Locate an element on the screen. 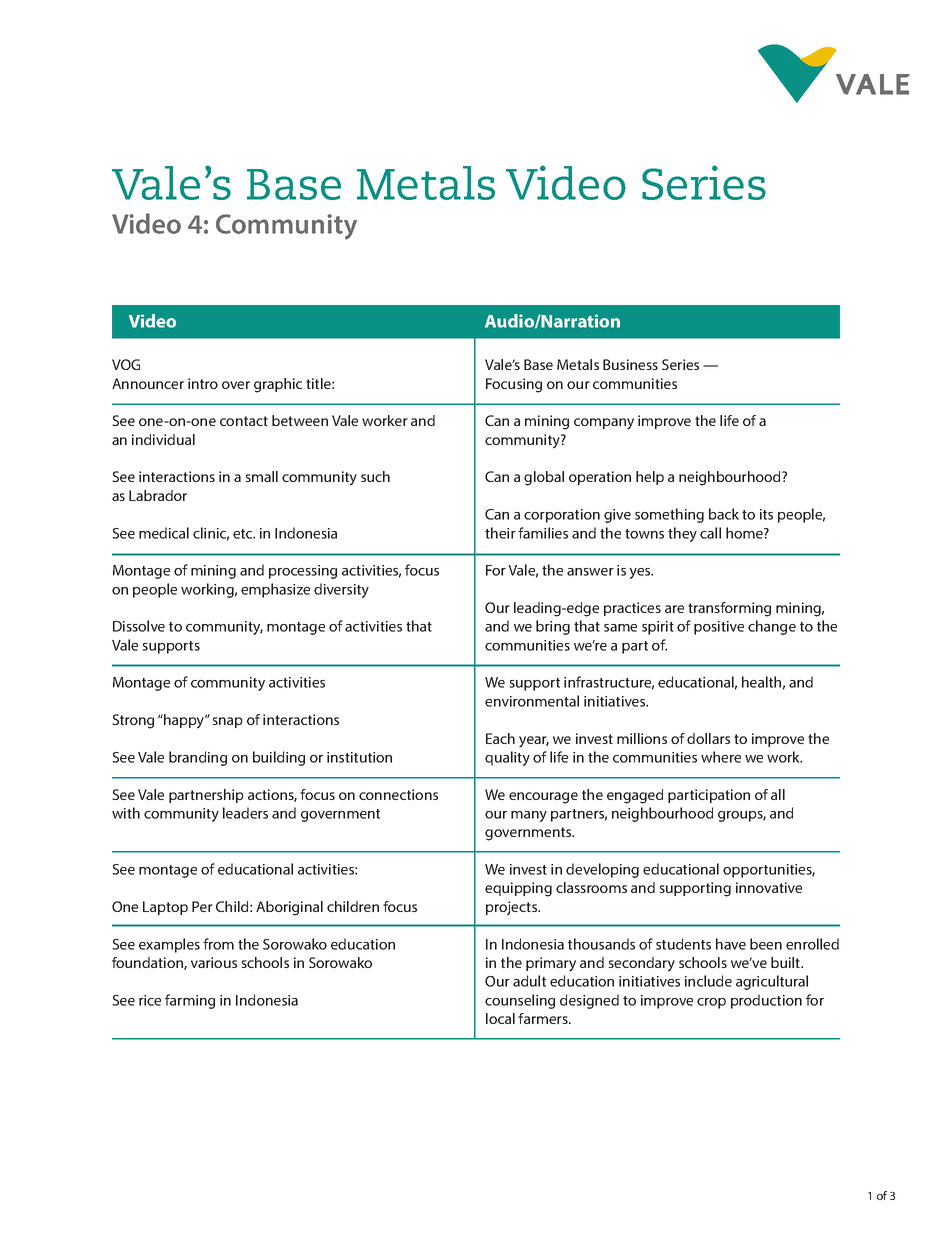  dollars is located at coordinates (708, 738).
